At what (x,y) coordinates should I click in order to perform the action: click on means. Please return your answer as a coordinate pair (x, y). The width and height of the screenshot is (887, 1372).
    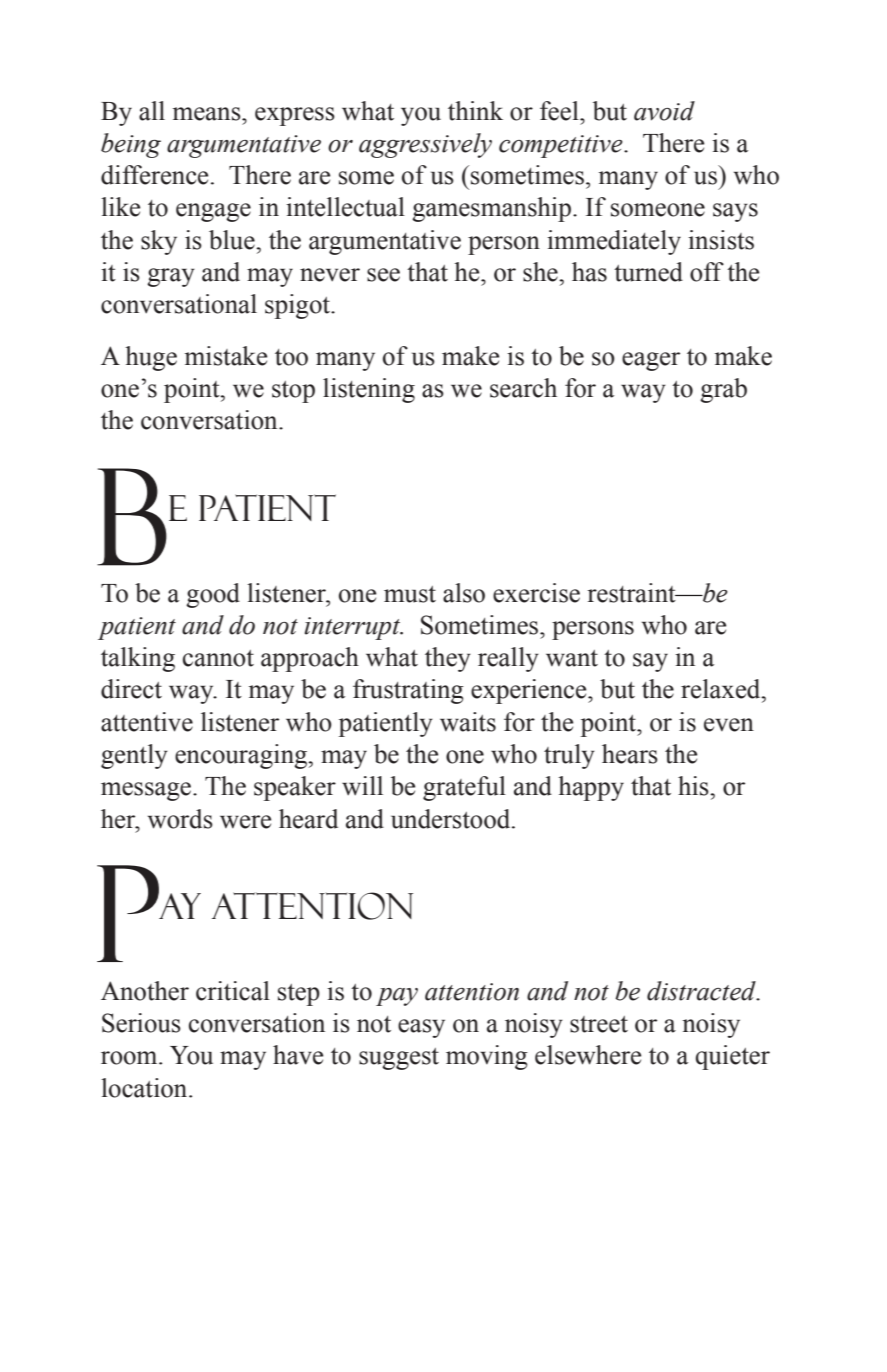
    Looking at the image, I should click on (208, 114).
